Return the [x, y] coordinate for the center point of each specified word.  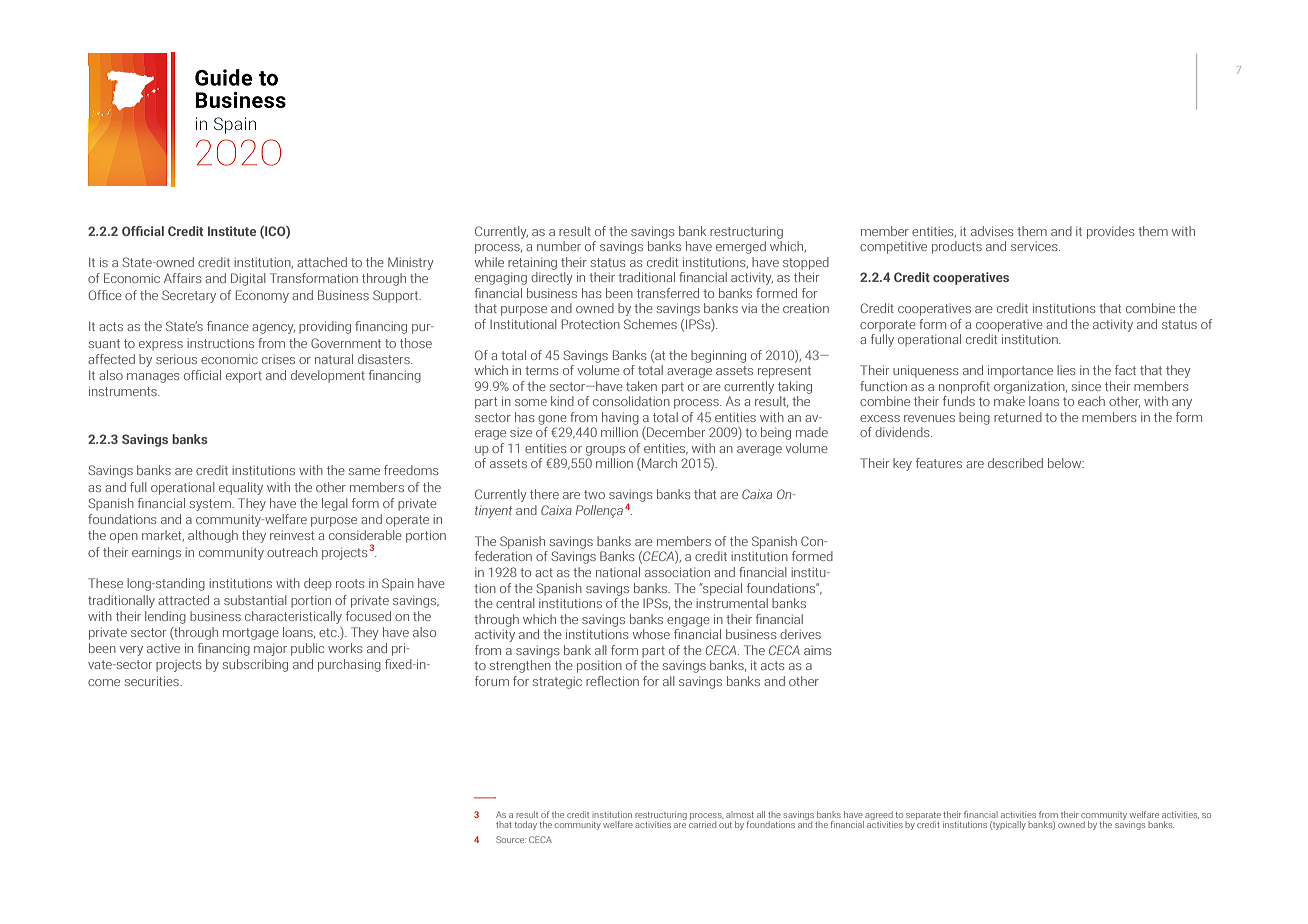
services [1035, 246]
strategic [557, 683]
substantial [255, 600]
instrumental [732, 603]
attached [322, 262]
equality [241, 488]
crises [278, 359]
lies [1066, 370]
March [658, 464]
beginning [718, 356]
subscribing [255, 665]
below [1066, 463]
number [559, 246]
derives [800, 634]
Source [511, 839]
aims [818, 650]
